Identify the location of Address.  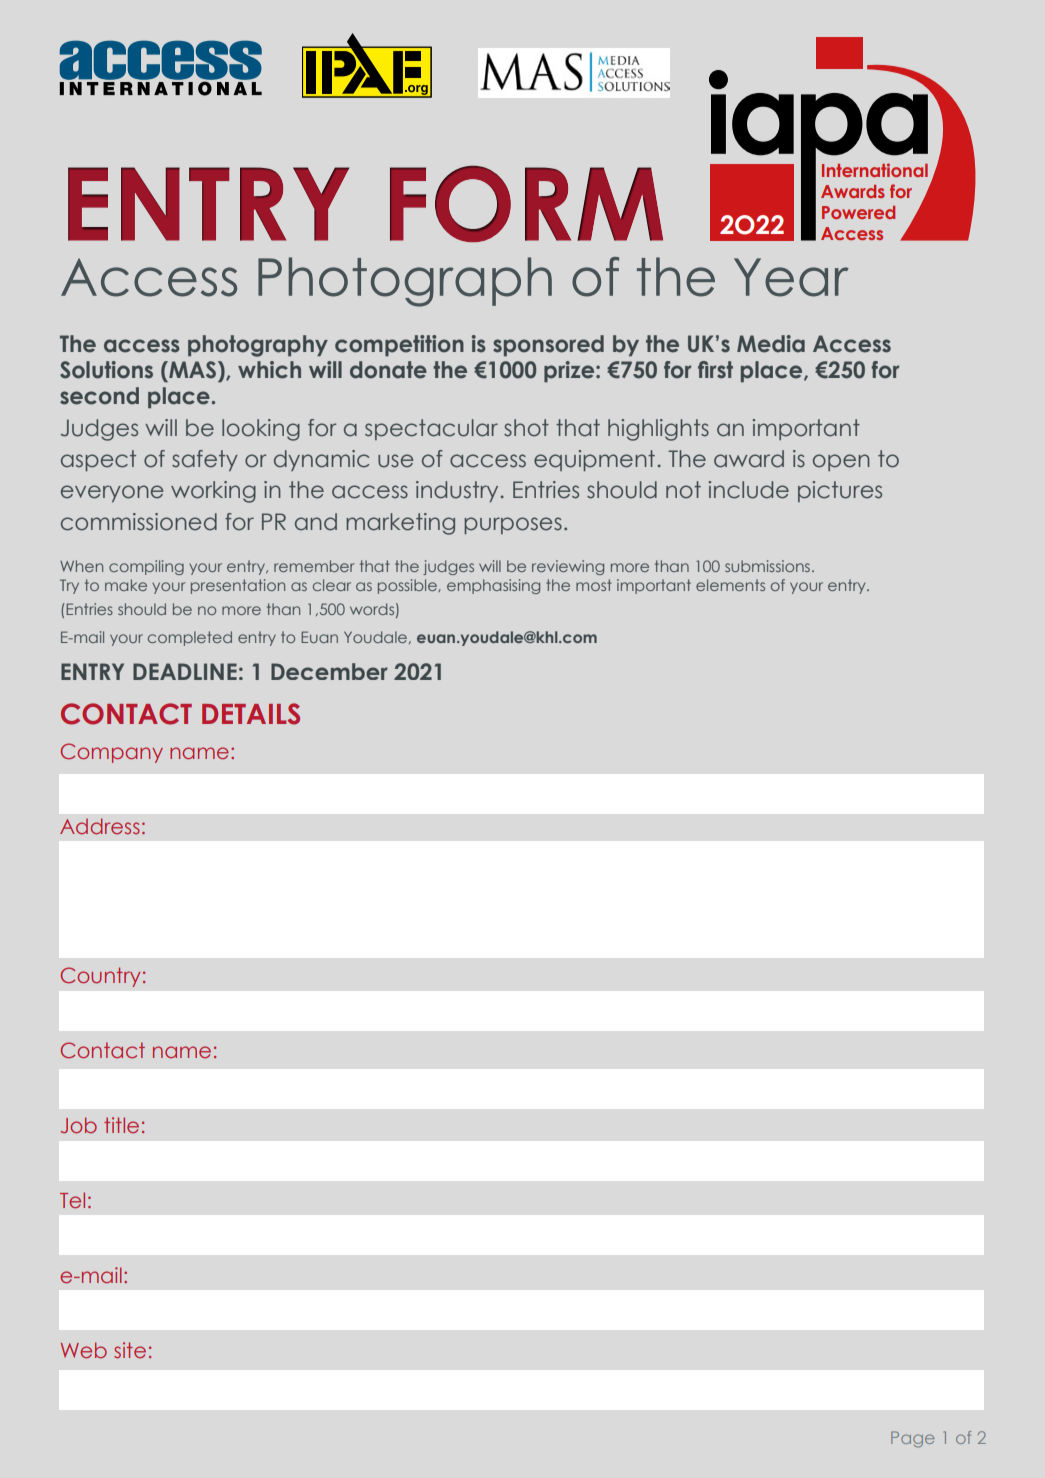
(100, 826).
